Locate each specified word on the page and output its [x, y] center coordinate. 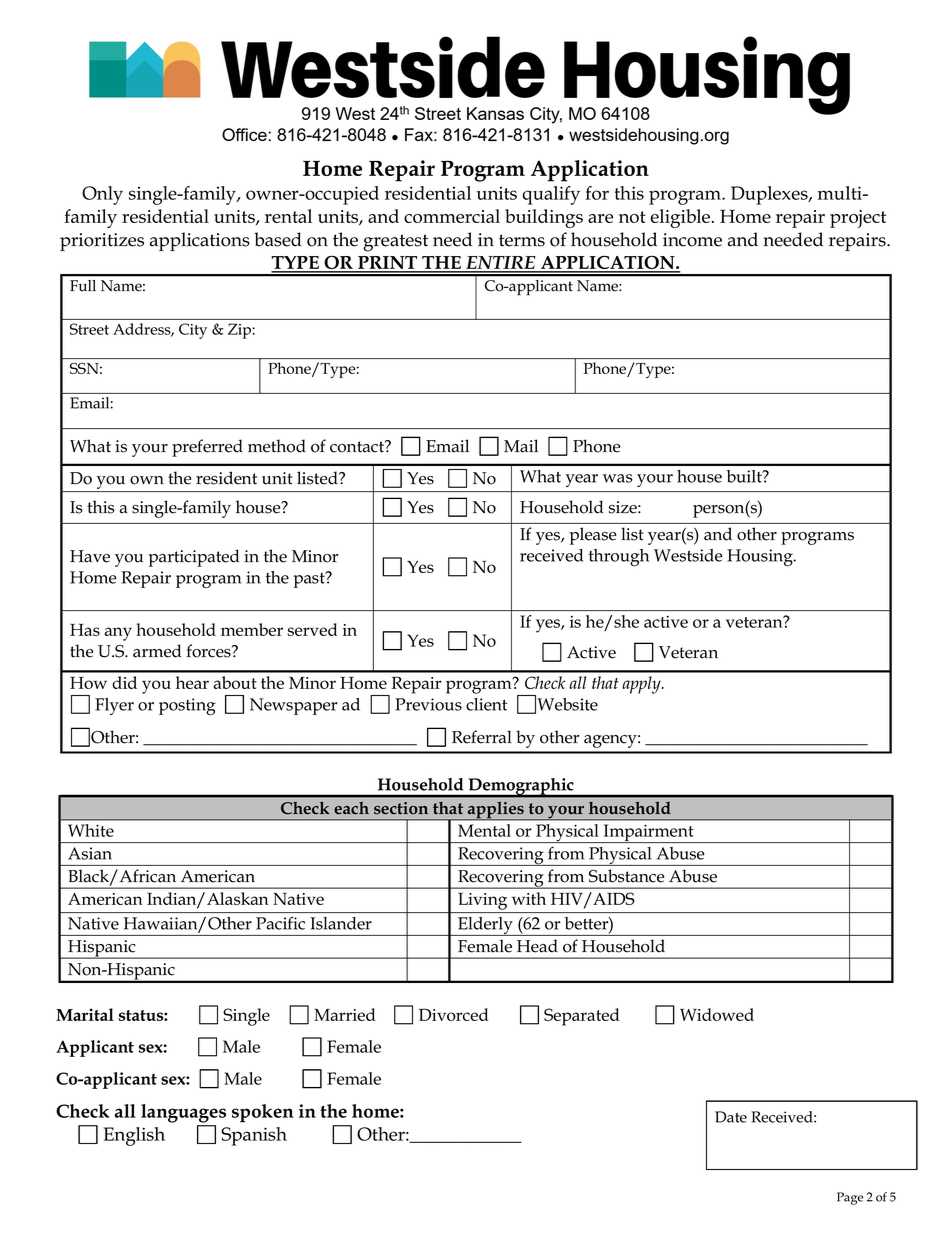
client [486, 704]
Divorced [454, 1014]
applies [495, 811]
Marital [85, 1014]
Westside [688, 555]
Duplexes [770, 195]
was [617, 478]
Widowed [717, 1014]
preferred [207, 448]
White [91, 830]
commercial [452, 216]
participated [194, 558]
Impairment [649, 833]
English [134, 1136]
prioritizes [102, 242]
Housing [761, 558]
